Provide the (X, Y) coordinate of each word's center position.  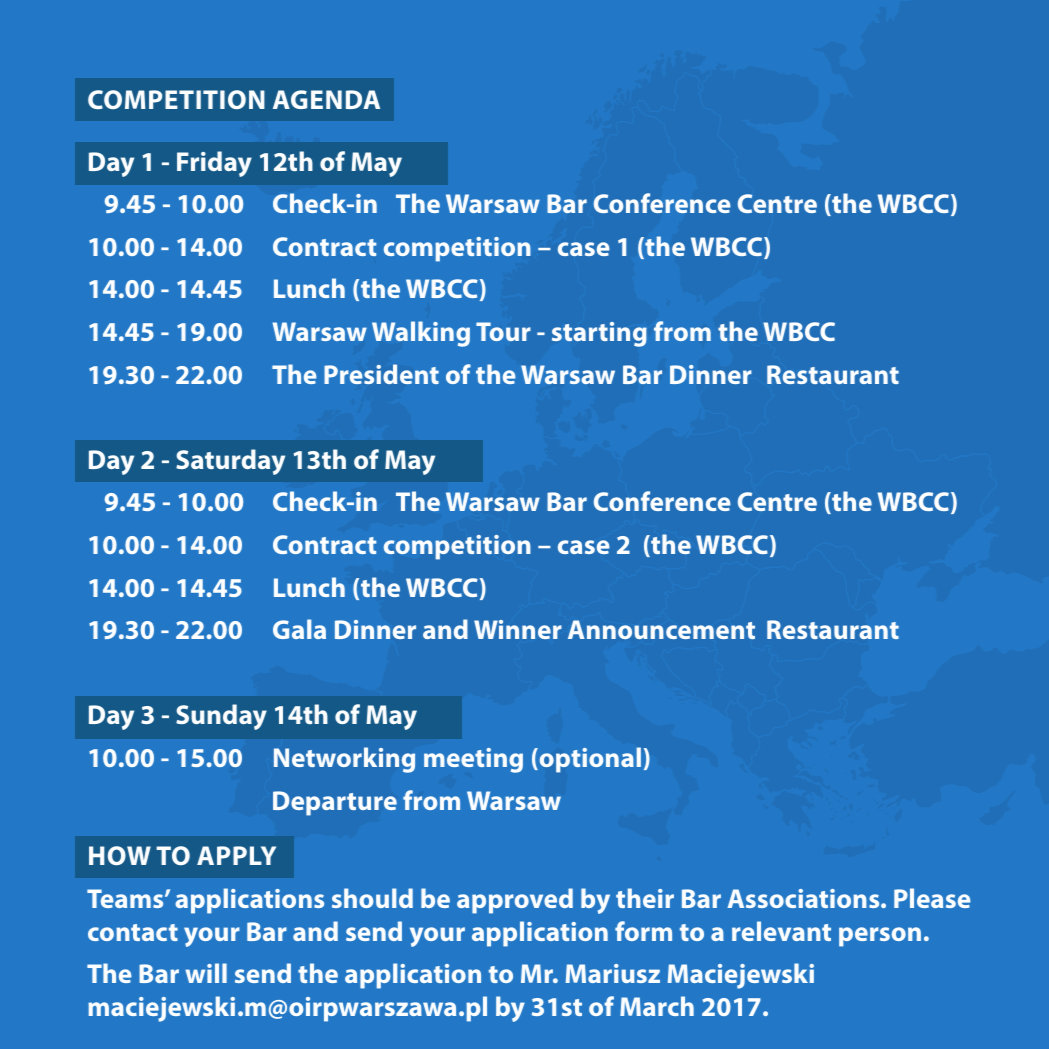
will (206, 973)
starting (599, 334)
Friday (214, 164)
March (657, 1006)
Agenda (326, 99)
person (880, 937)
